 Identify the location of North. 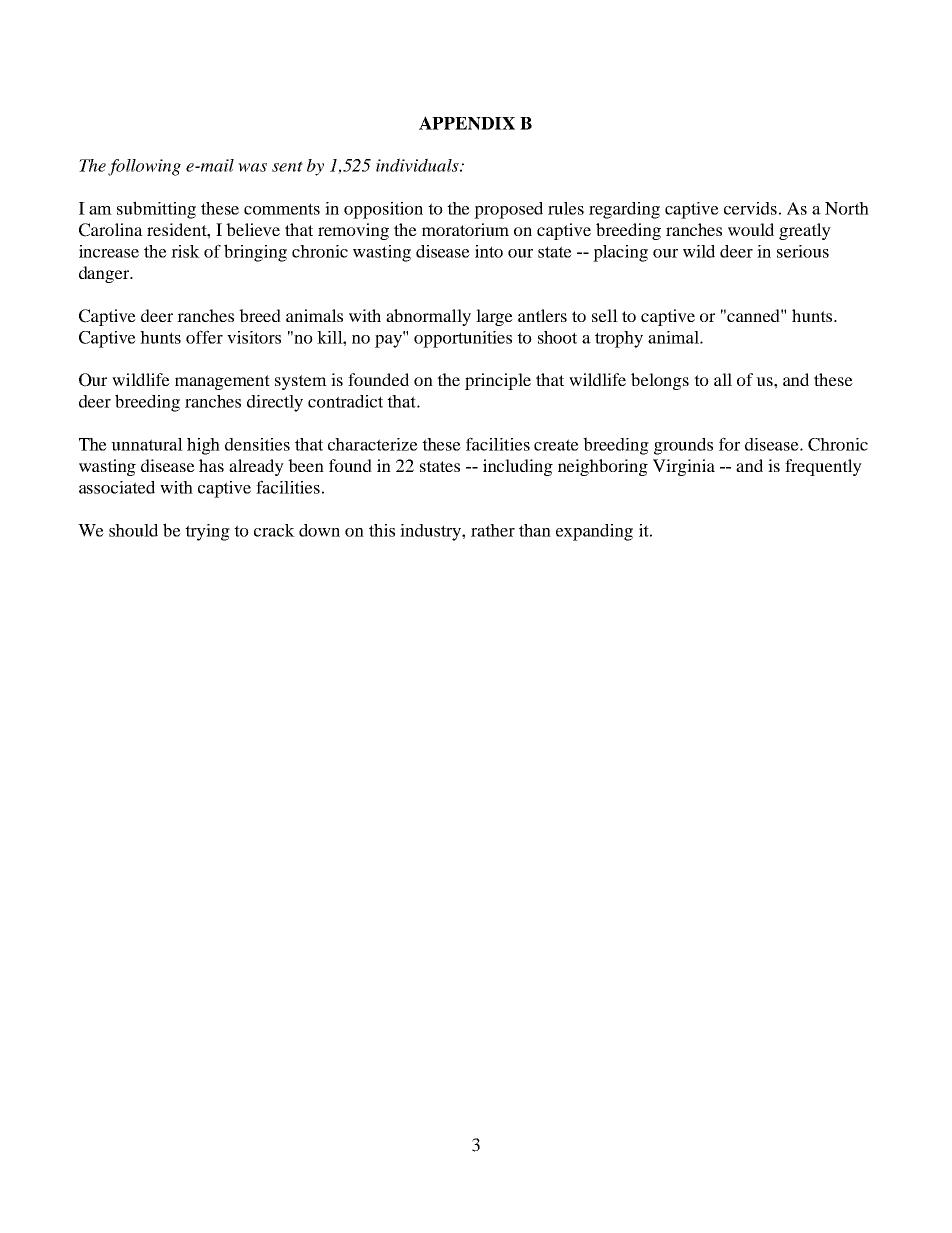
(847, 208).
